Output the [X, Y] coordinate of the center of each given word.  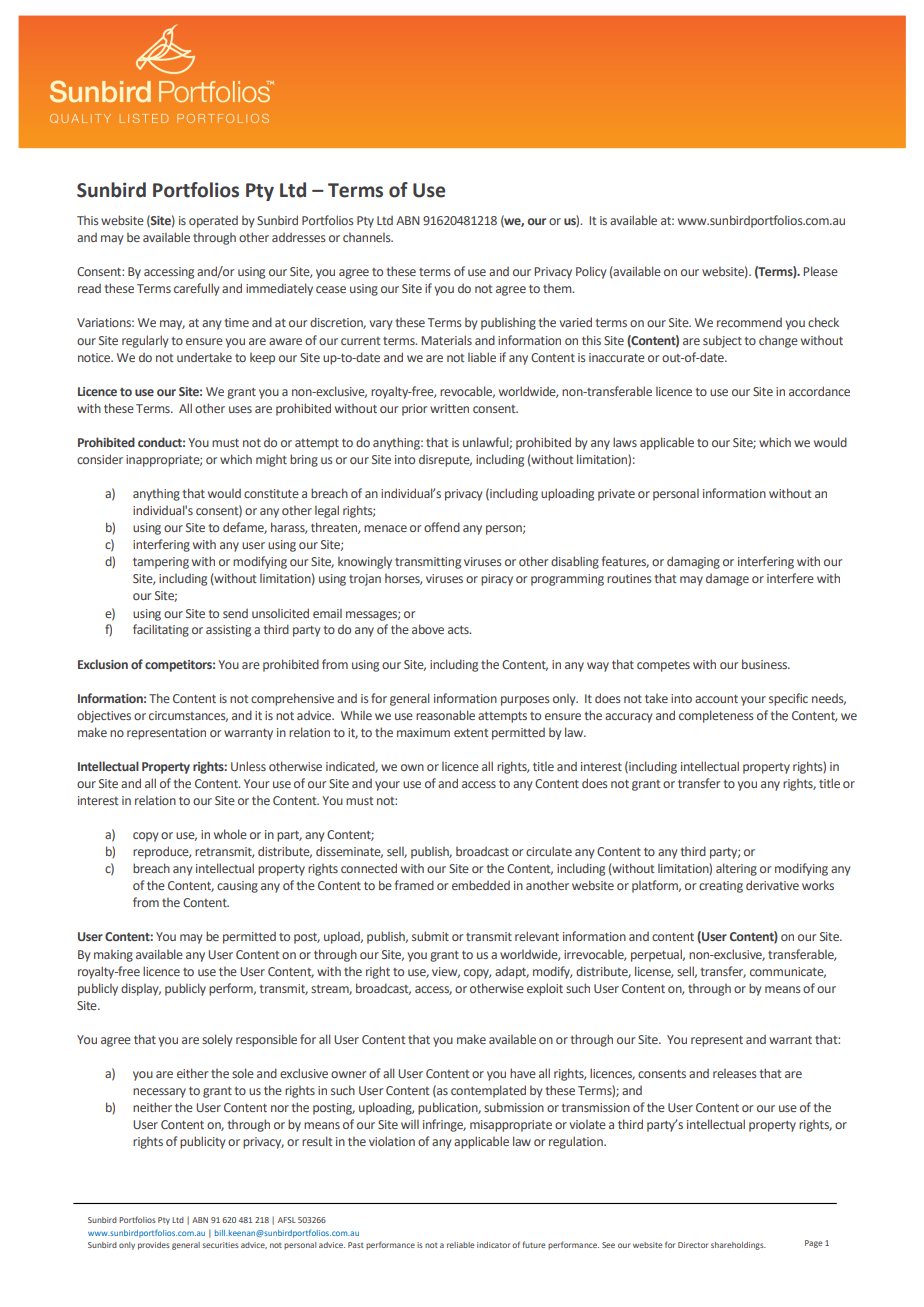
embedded [481, 885]
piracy [497, 580]
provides [154, 1246]
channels [368, 237]
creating [721, 887]
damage [727, 580]
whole [230, 834]
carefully [196, 289]
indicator [493, 1245]
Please [821, 271]
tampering [161, 563]
